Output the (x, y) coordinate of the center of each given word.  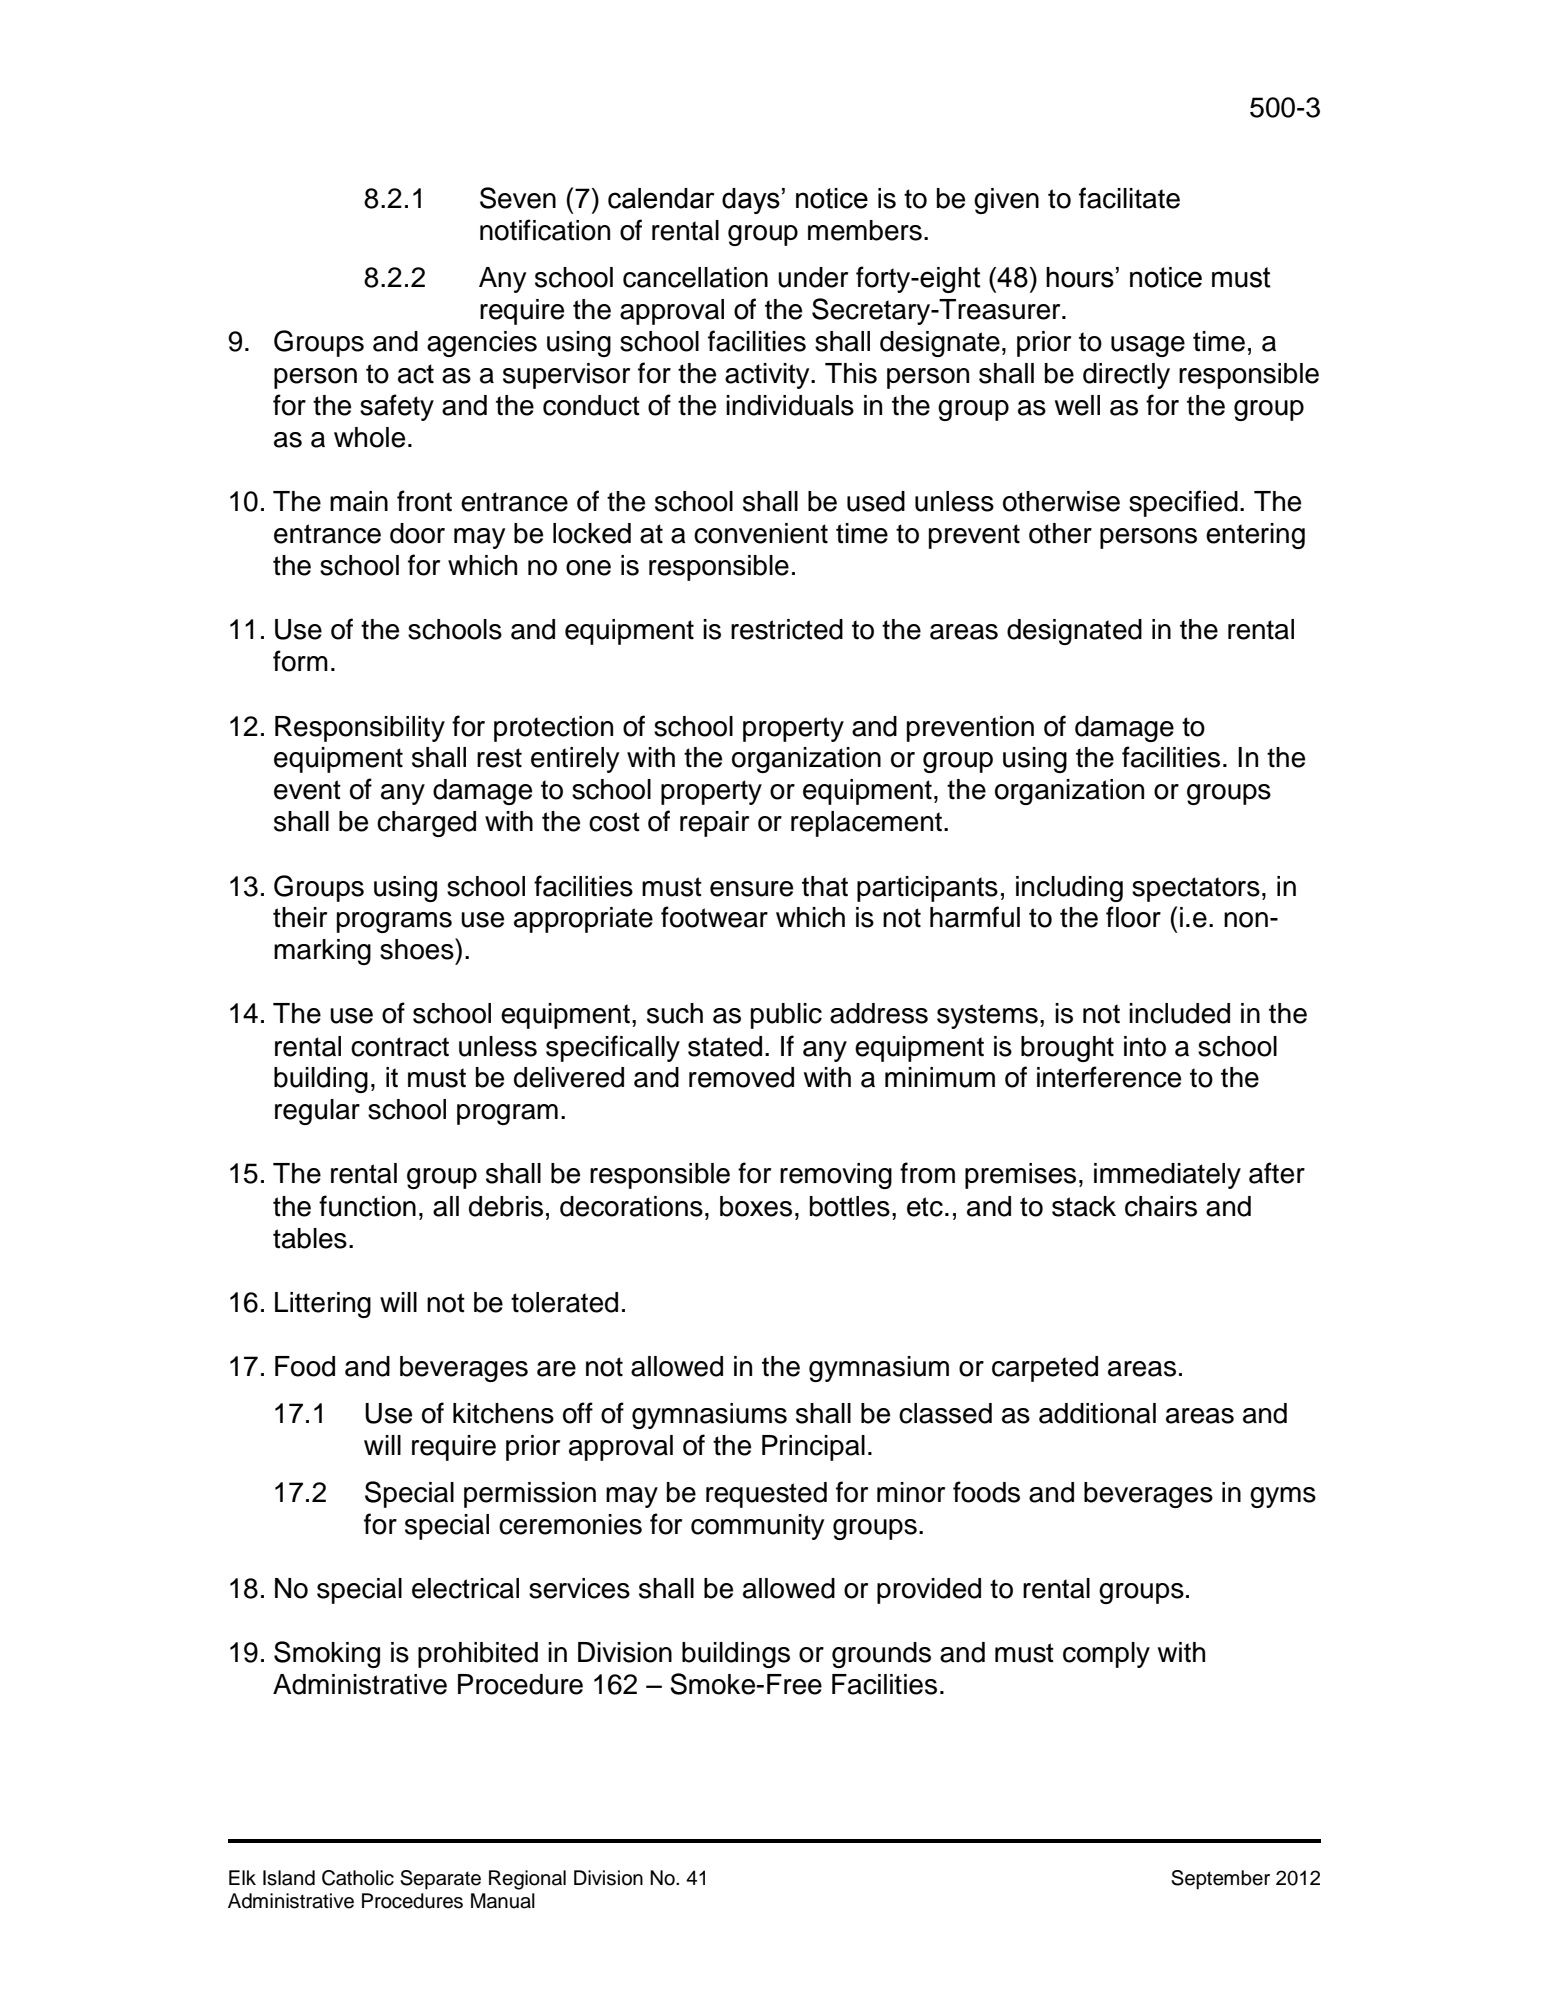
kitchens (503, 1413)
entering (1255, 536)
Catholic (358, 1878)
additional (1097, 1413)
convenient (761, 533)
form (300, 661)
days (751, 201)
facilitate (1129, 198)
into (1145, 1046)
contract (400, 1047)
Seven (518, 198)
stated (725, 1046)
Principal (813, 1448)
